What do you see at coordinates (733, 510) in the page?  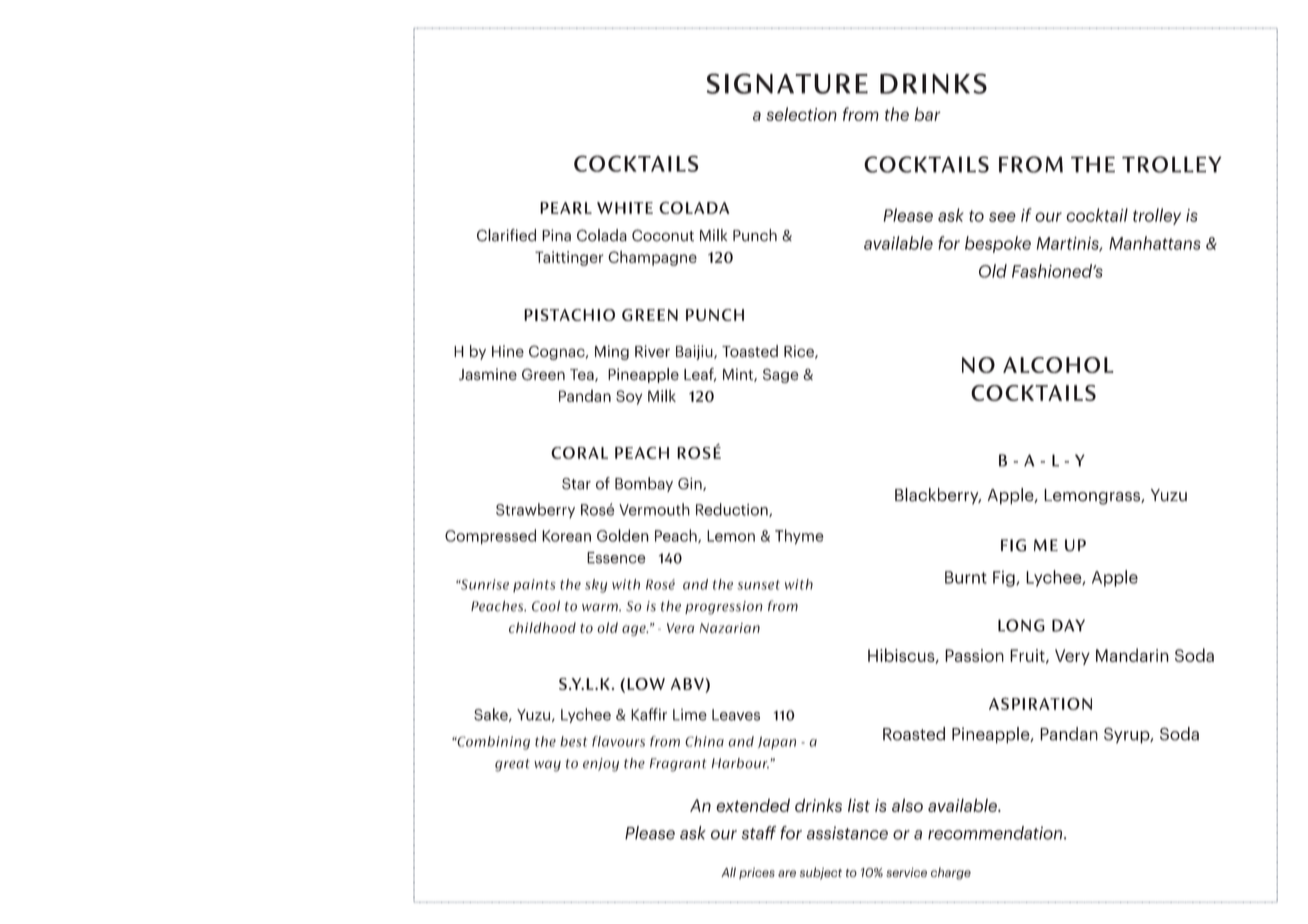 I see `Reduction` at bounding box center [733, 510].
